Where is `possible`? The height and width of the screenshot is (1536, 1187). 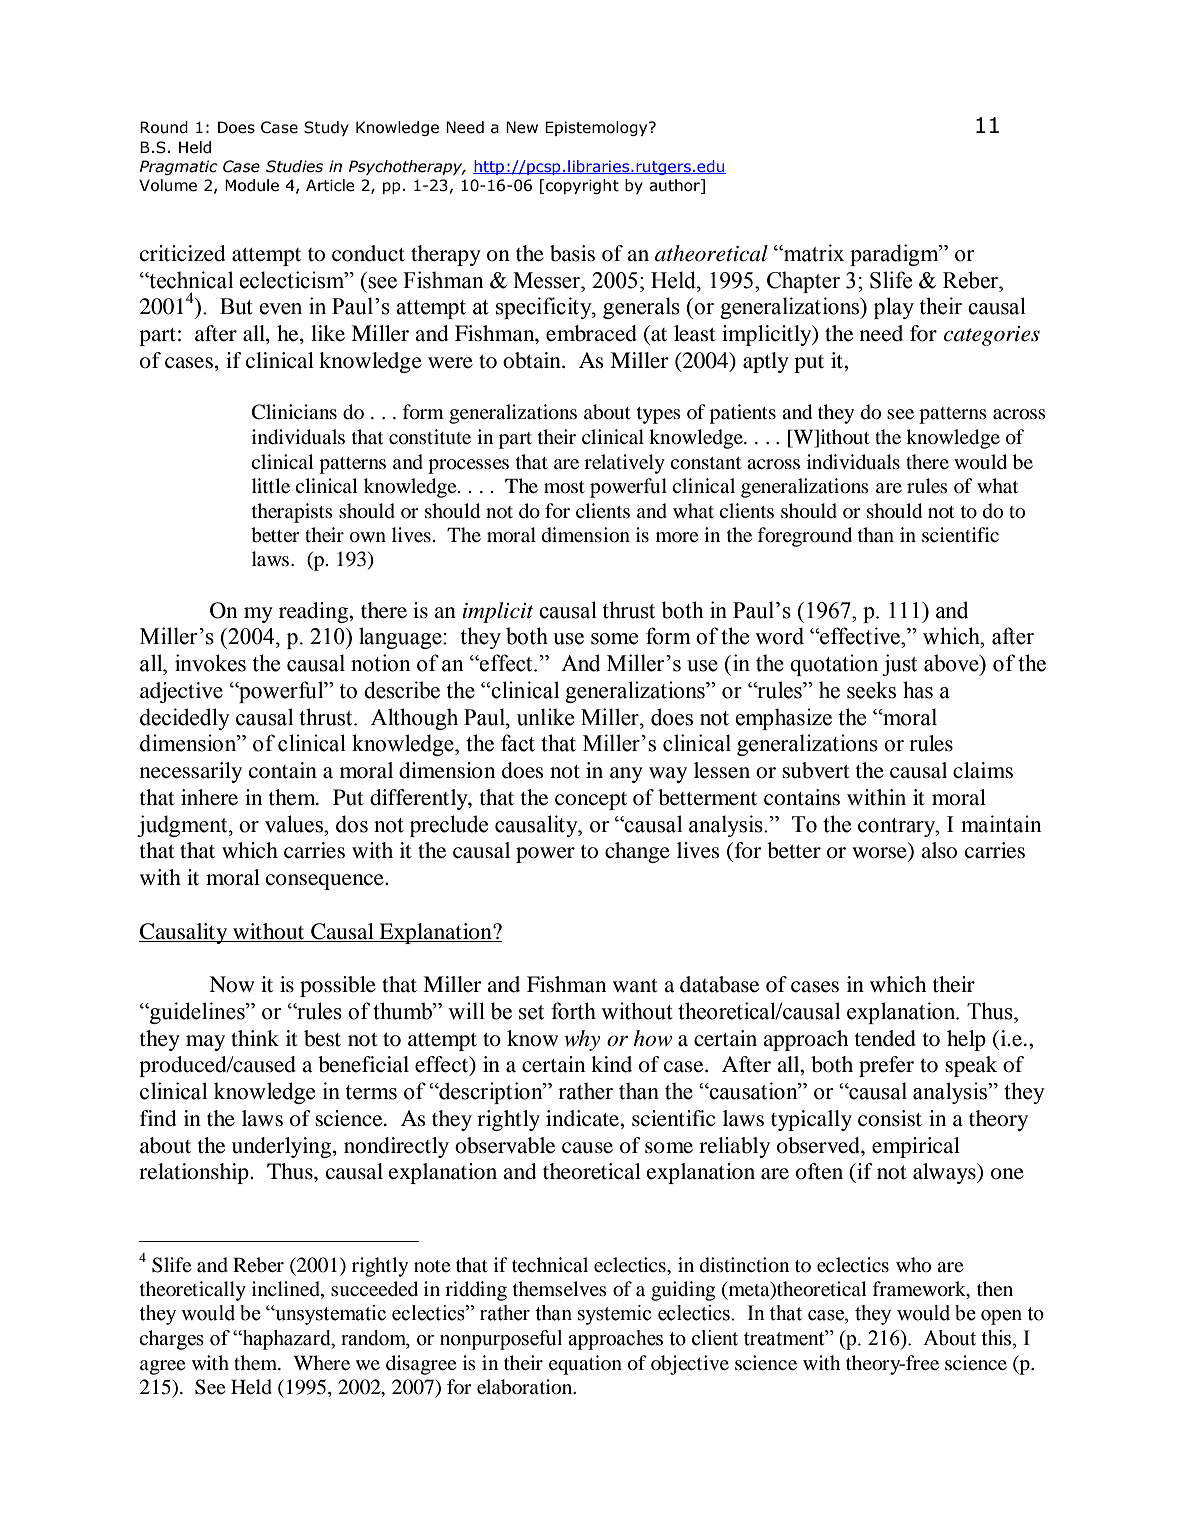
possible is located at coordinates (338, 986).
